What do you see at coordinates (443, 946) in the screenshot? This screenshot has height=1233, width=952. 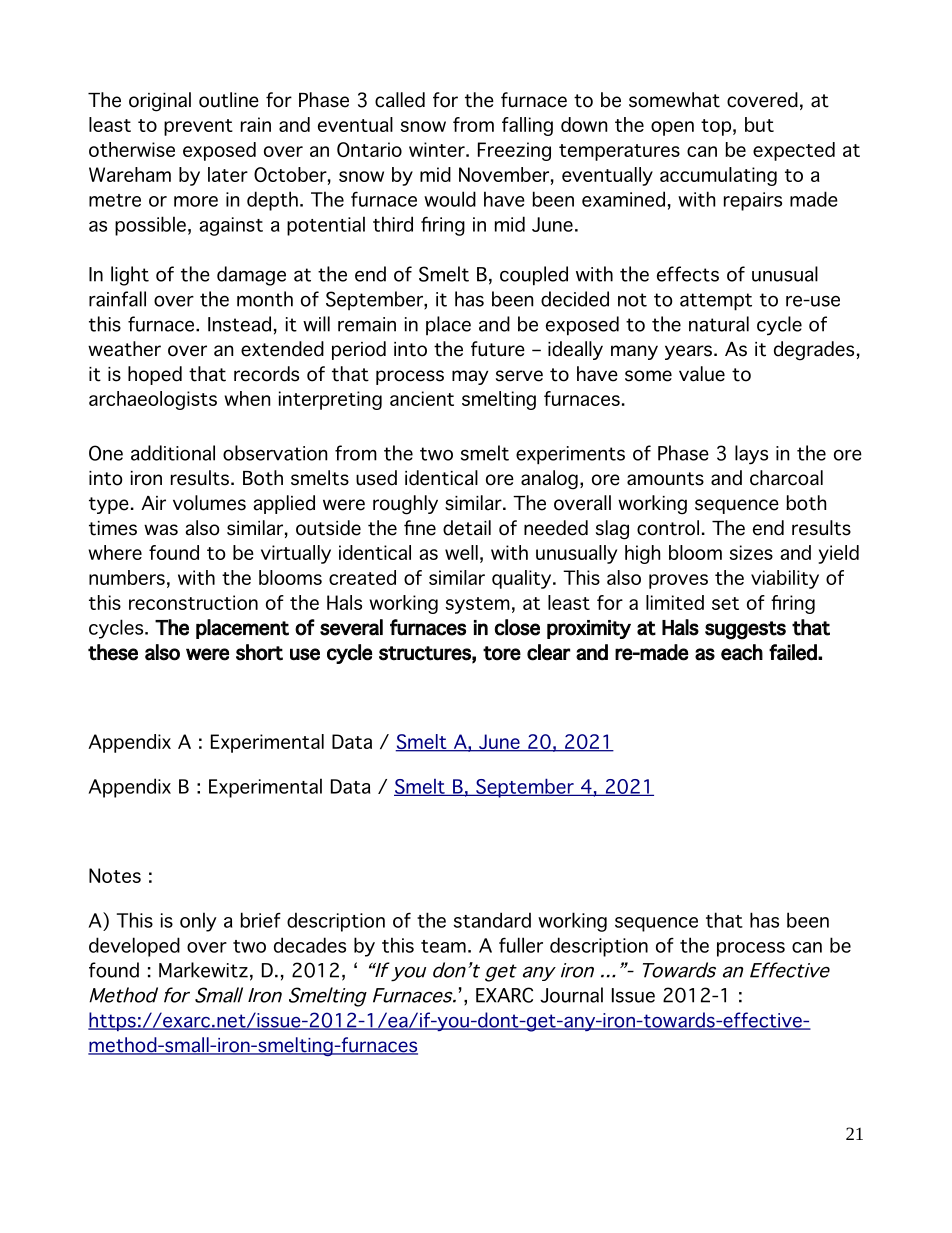 I see `team` at bounding box center [443, 946].
